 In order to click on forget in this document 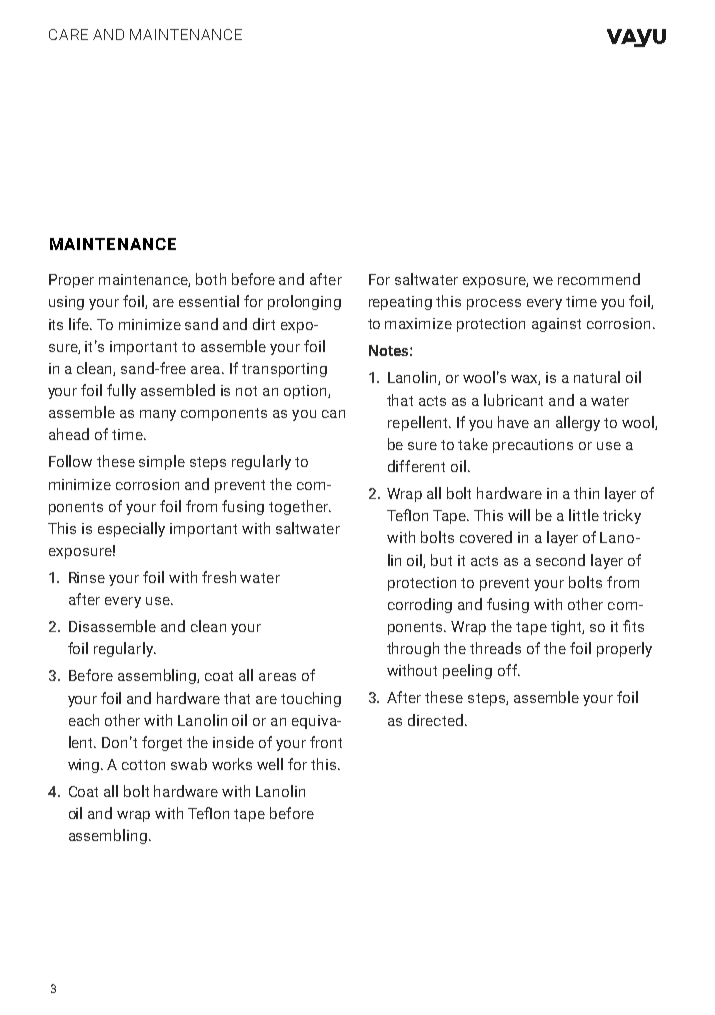, I will do `click(162, 743)`.
